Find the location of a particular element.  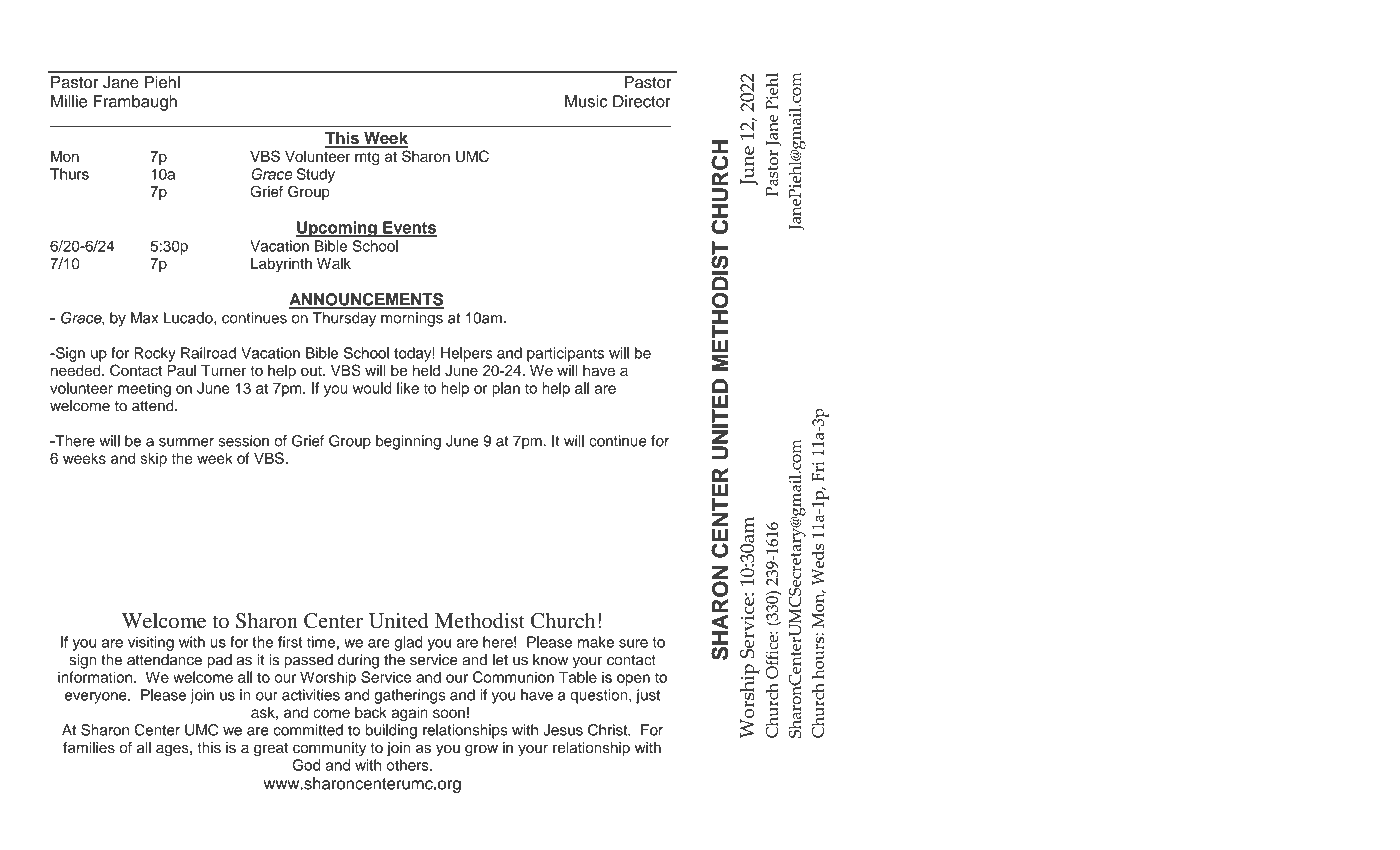

make is located at coordinates (596, 642).
